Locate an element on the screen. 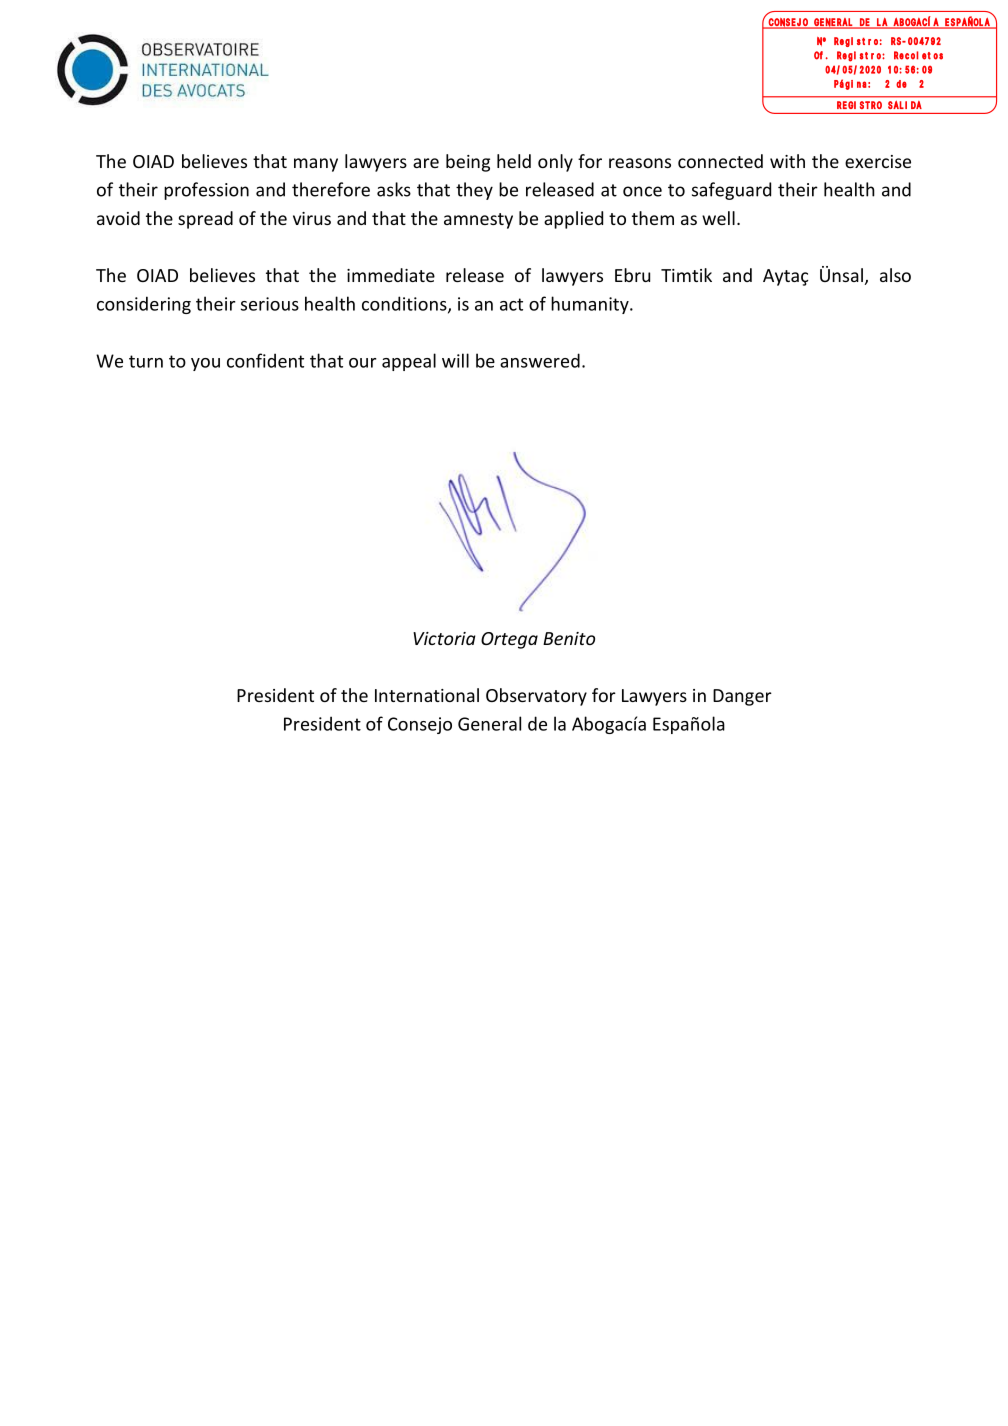  Ortega is located at coordinates (509, 640).
